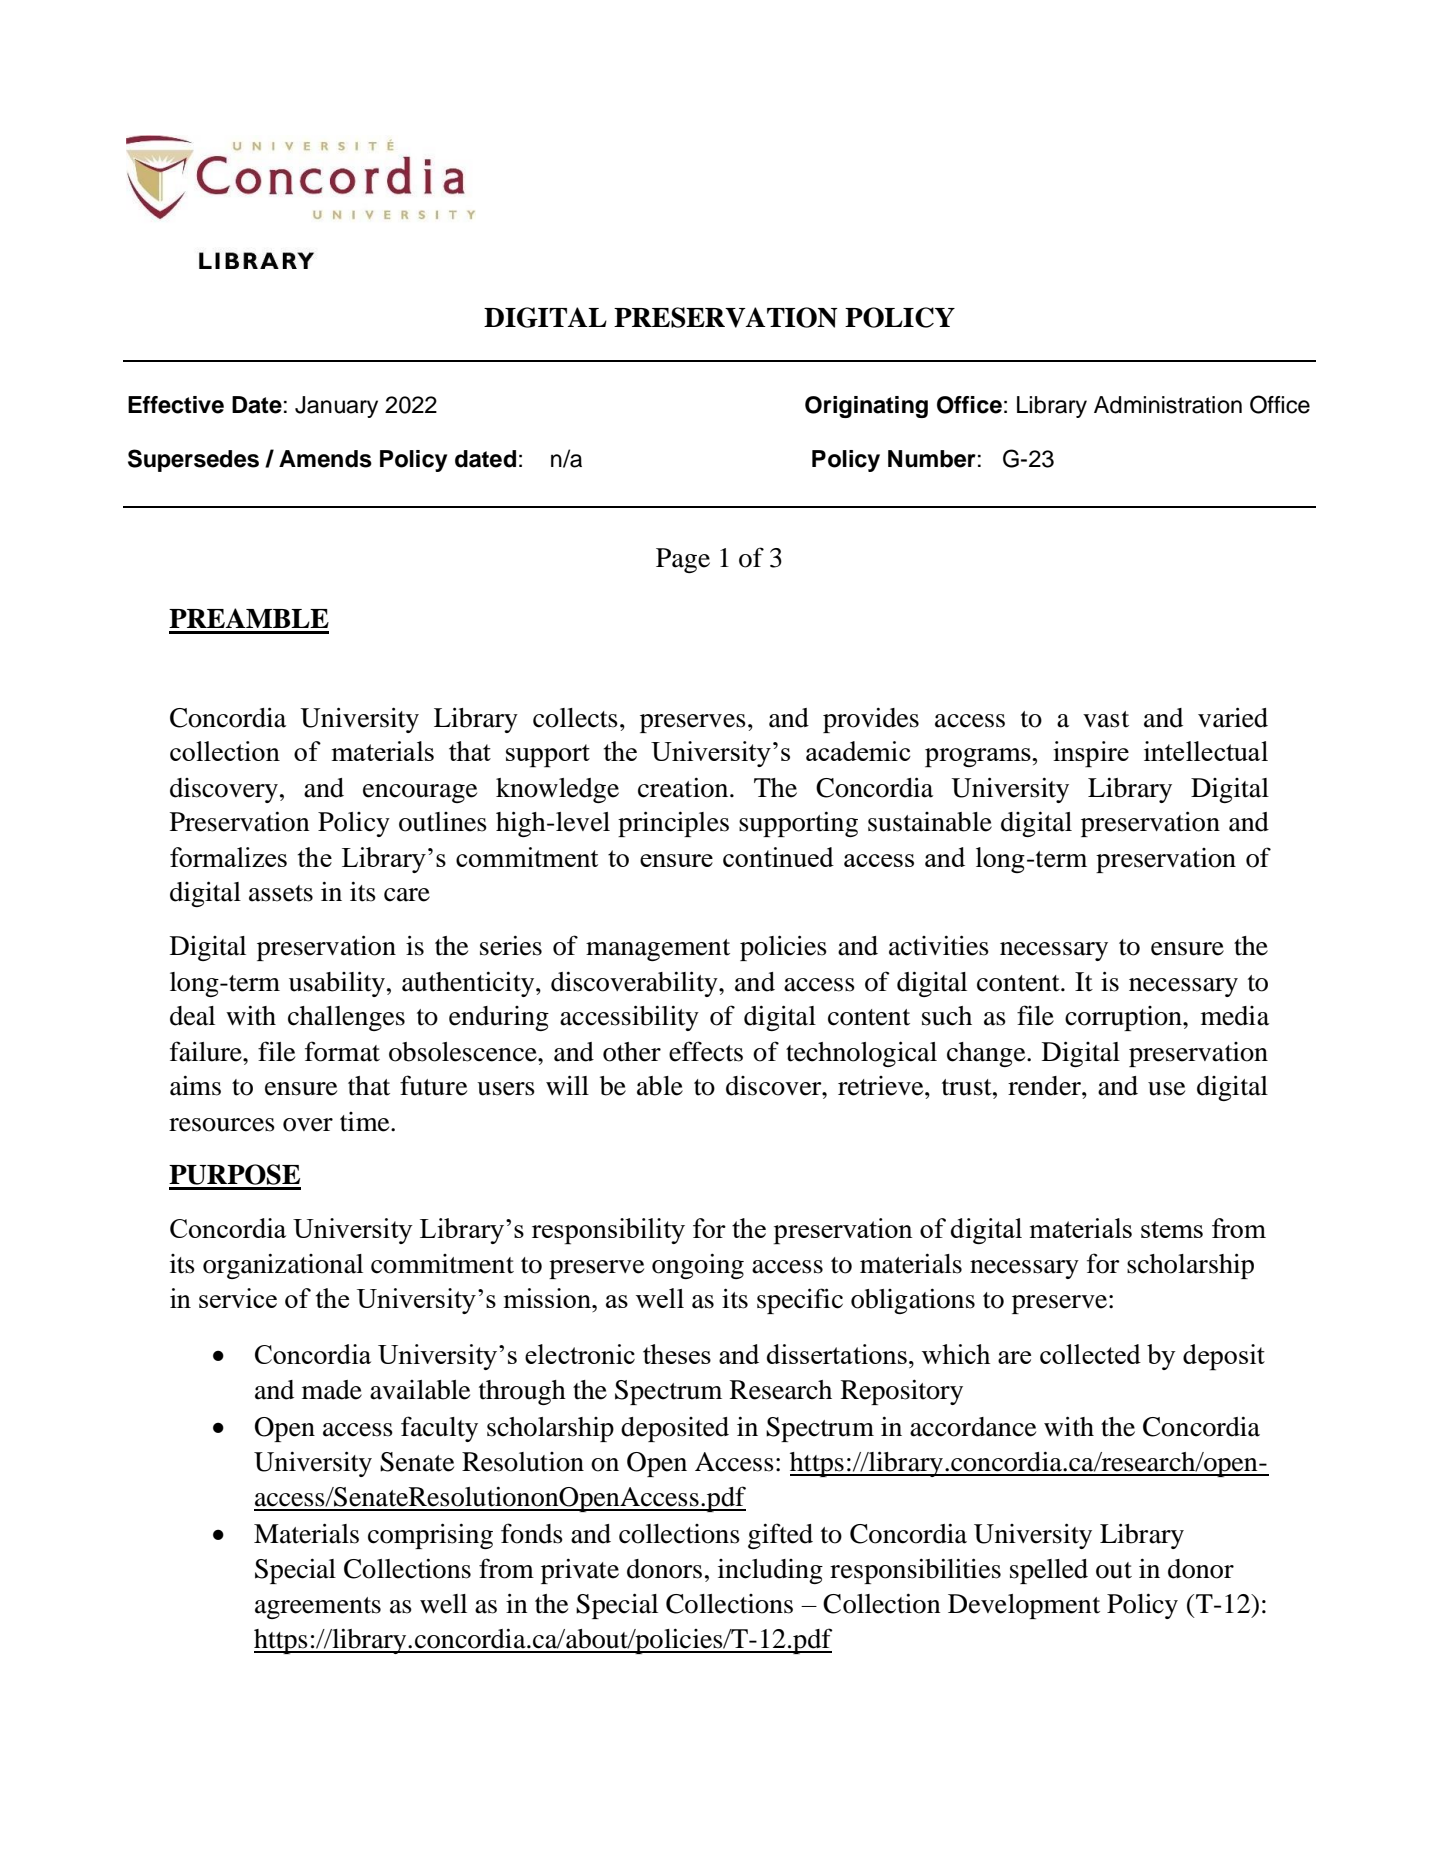 This image has height=1862, width=1439. What do you see at coordinates (706, 1051) in the image?
I see `effects` at bounding box center [706, 1051].
